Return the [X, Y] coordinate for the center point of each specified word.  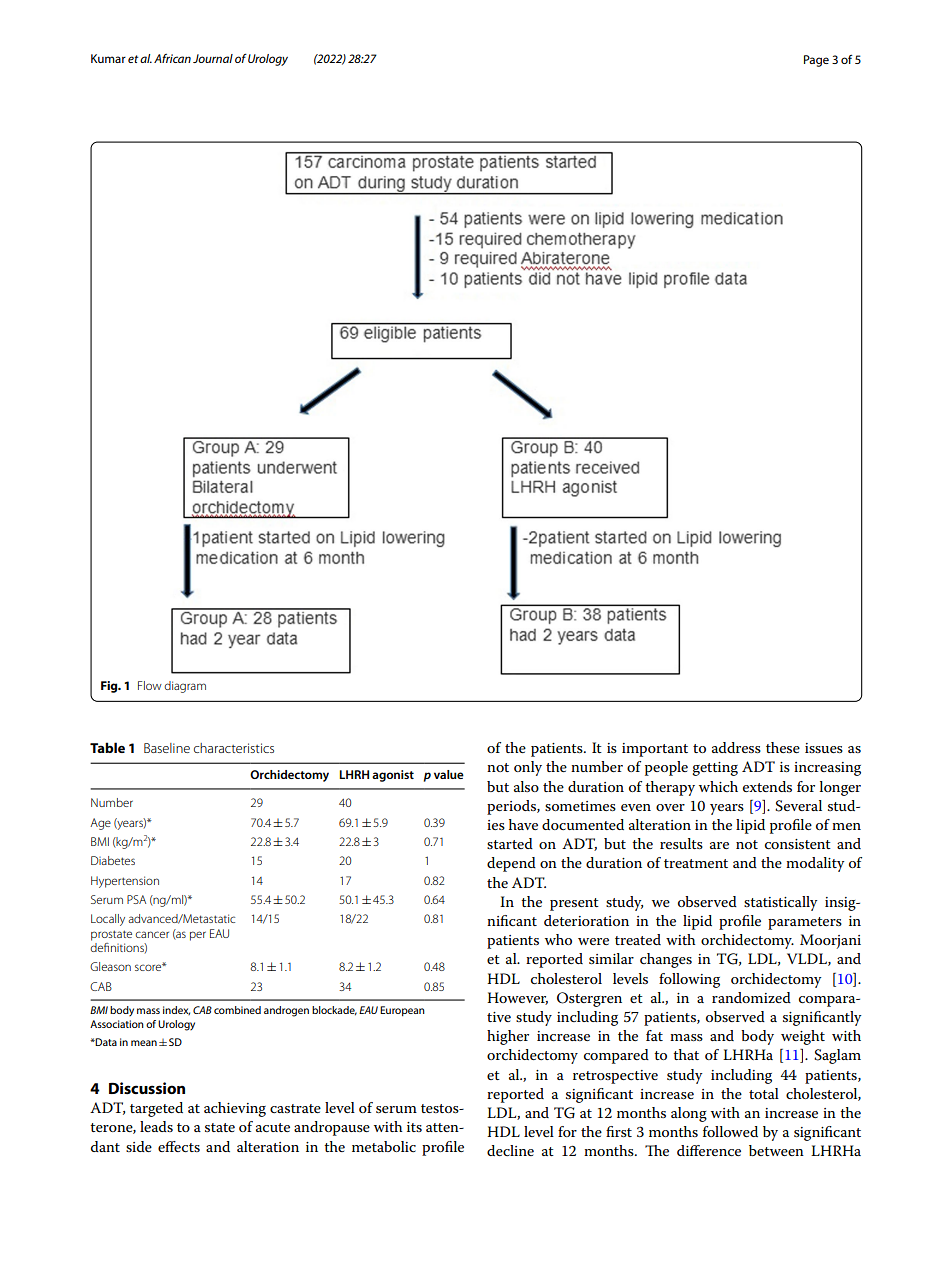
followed [730, 1131]
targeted [156, 1109]
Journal [213, 58]
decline [510, 1150]
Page [816, 61]
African [172, 58]
